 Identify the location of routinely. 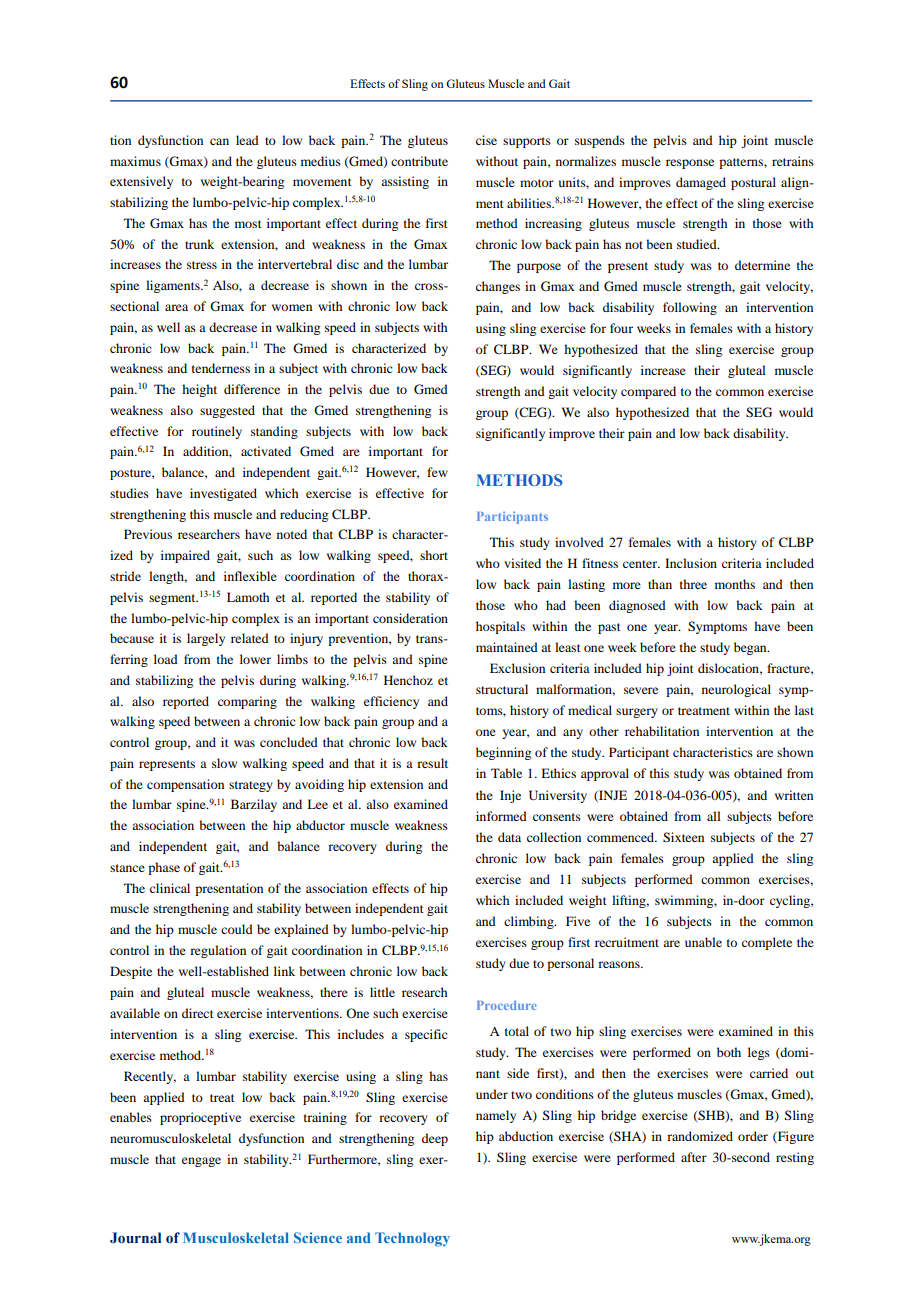
(217, 432).
